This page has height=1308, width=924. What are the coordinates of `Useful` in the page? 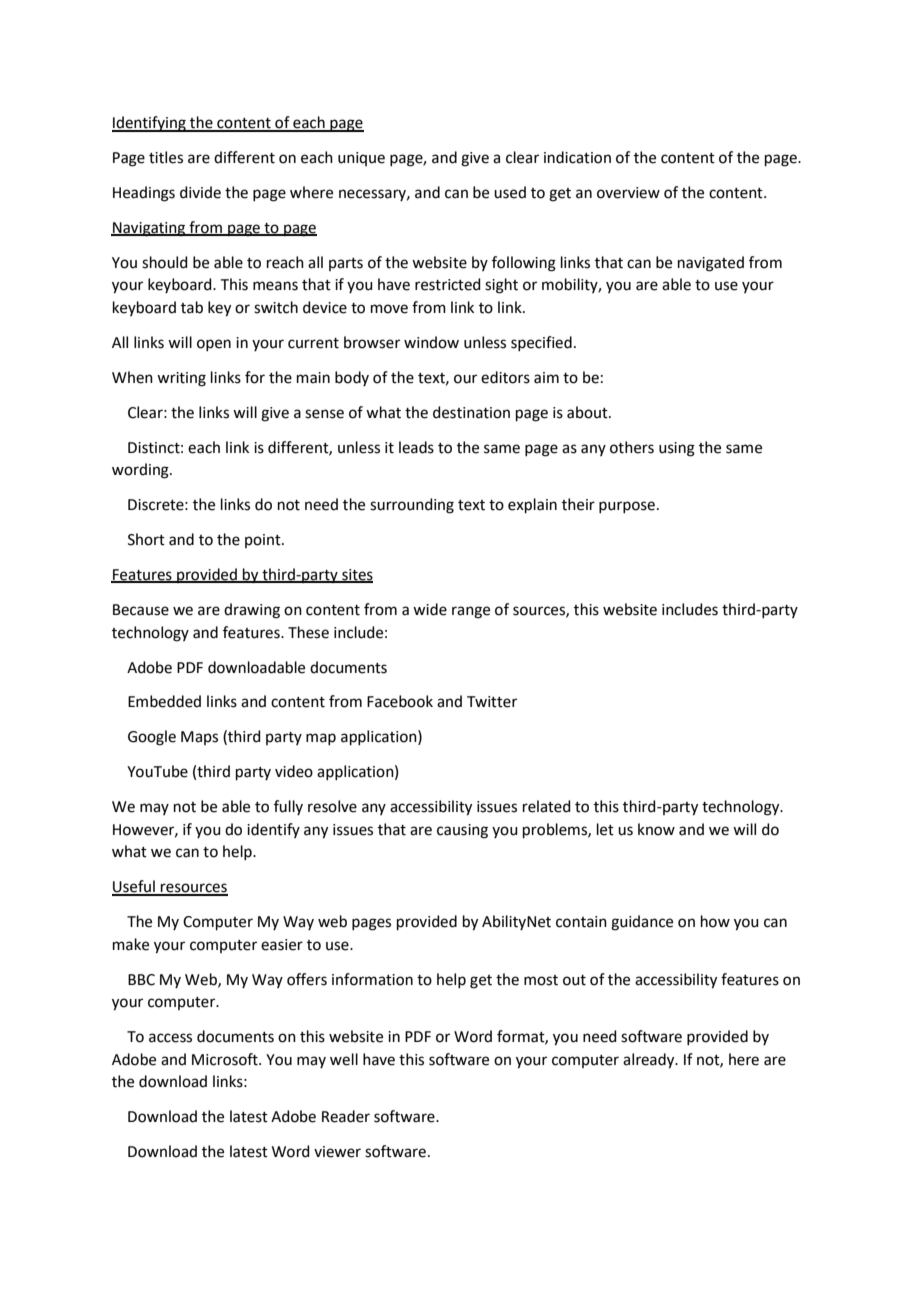 It's located at (134, 887).
